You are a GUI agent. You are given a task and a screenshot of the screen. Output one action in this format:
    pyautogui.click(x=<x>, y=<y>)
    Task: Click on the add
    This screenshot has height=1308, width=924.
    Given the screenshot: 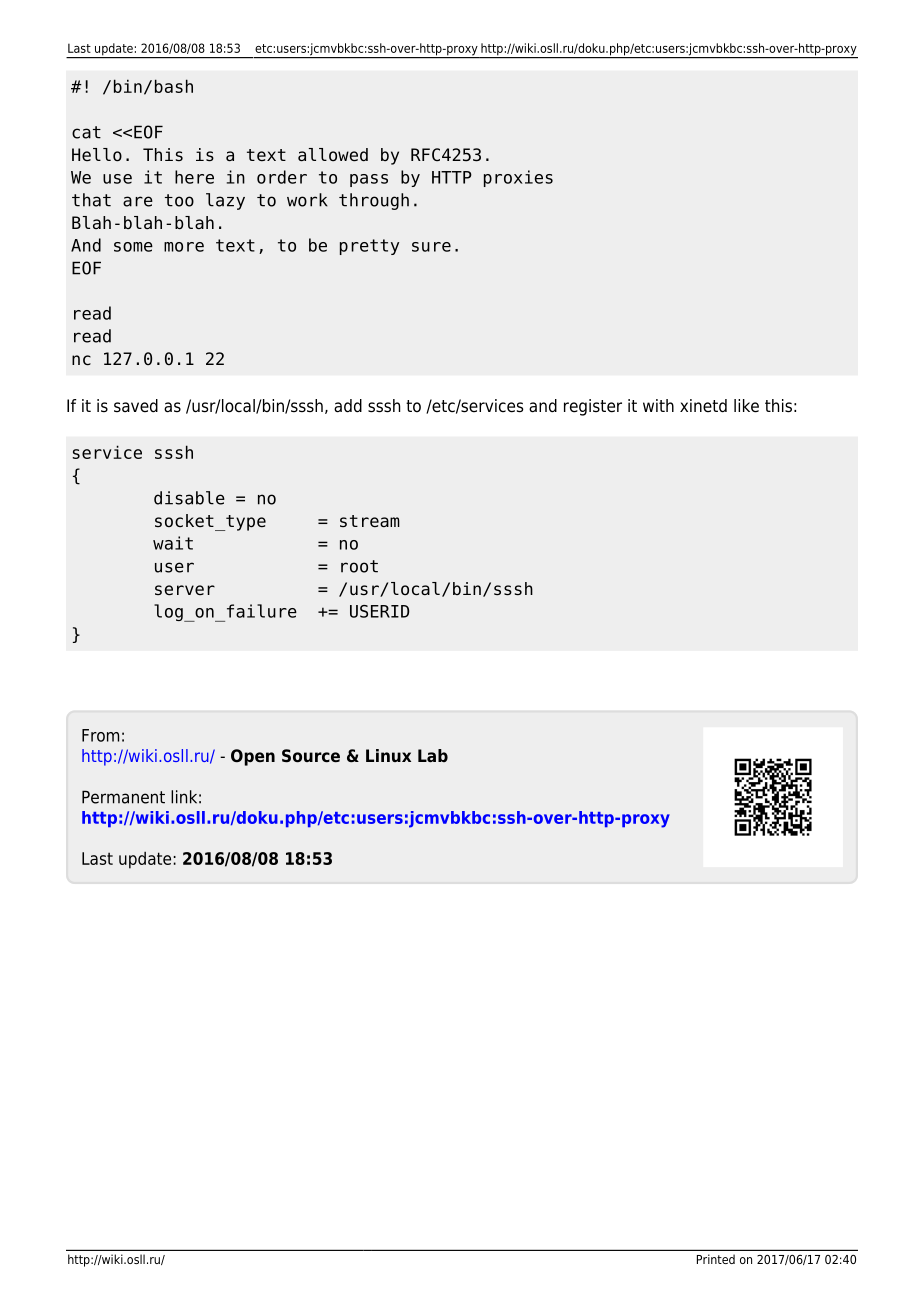 What is the action you would take?
    pyautogui.click(x=348, y=406)
